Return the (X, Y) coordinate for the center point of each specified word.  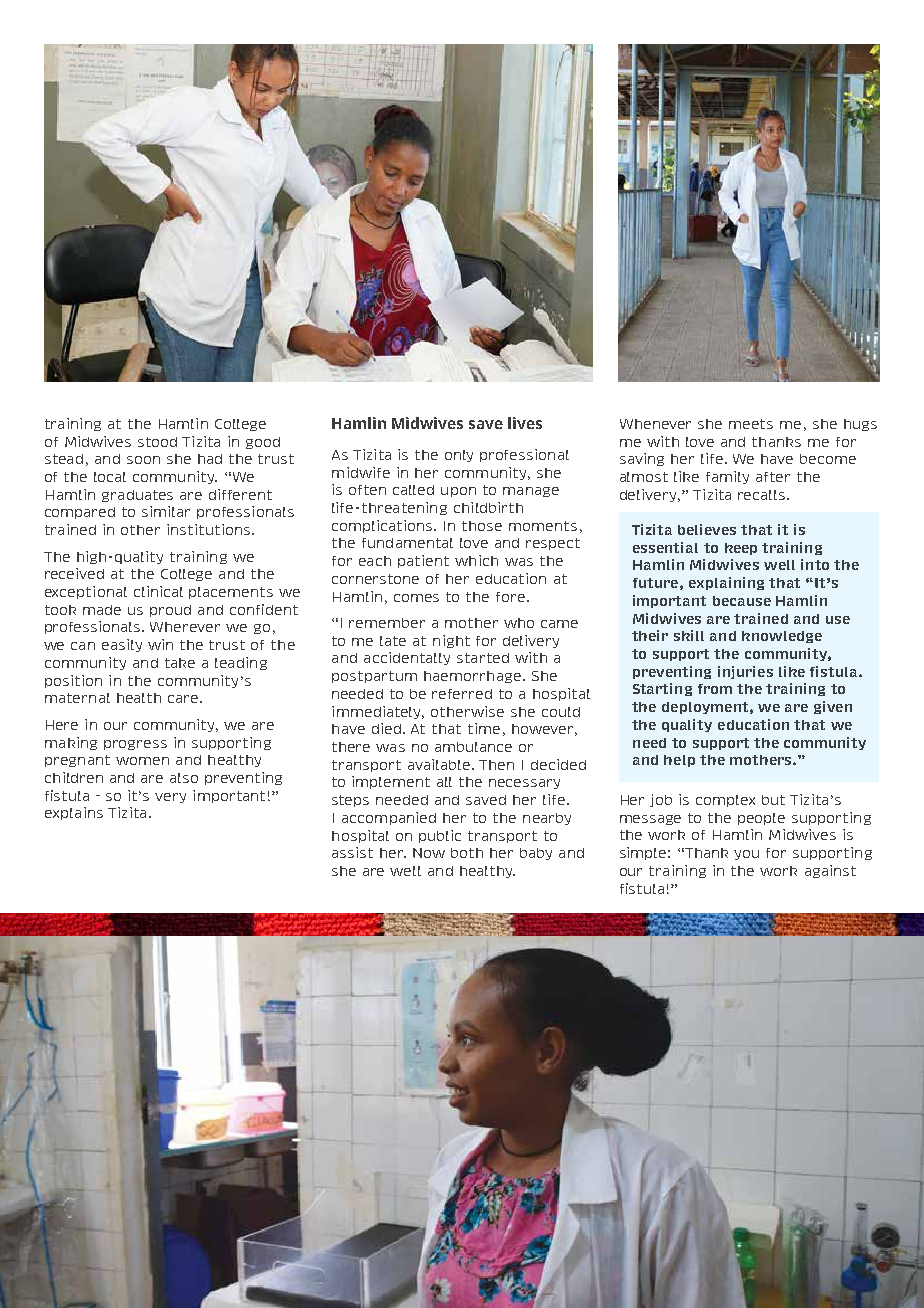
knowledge (782, 637)
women (142, 761)
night (451, 641)
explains (74, 813)
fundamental (407, 543)
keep (741, 549)
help (679, 761)
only (459, 456)
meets (751, 424)
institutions (210, 529)
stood (157, 442)
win (160, 644)
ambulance (473, 747)
